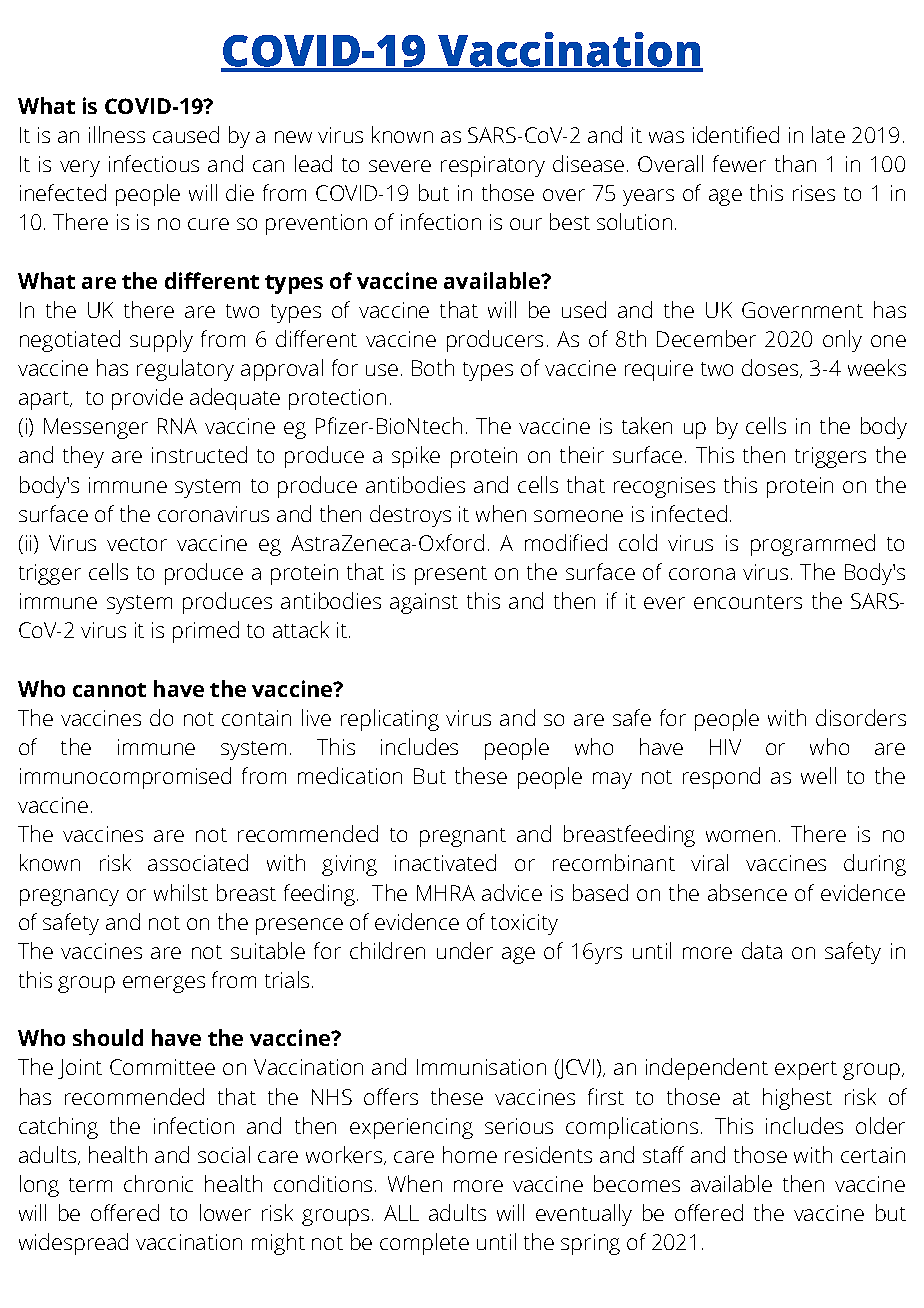 Image resolution: width=924 pixels, height=1308 pixels. What do you see at coordinates (795, 163) in the screenshot?
I see `than` at bounding box center [795, 163].
